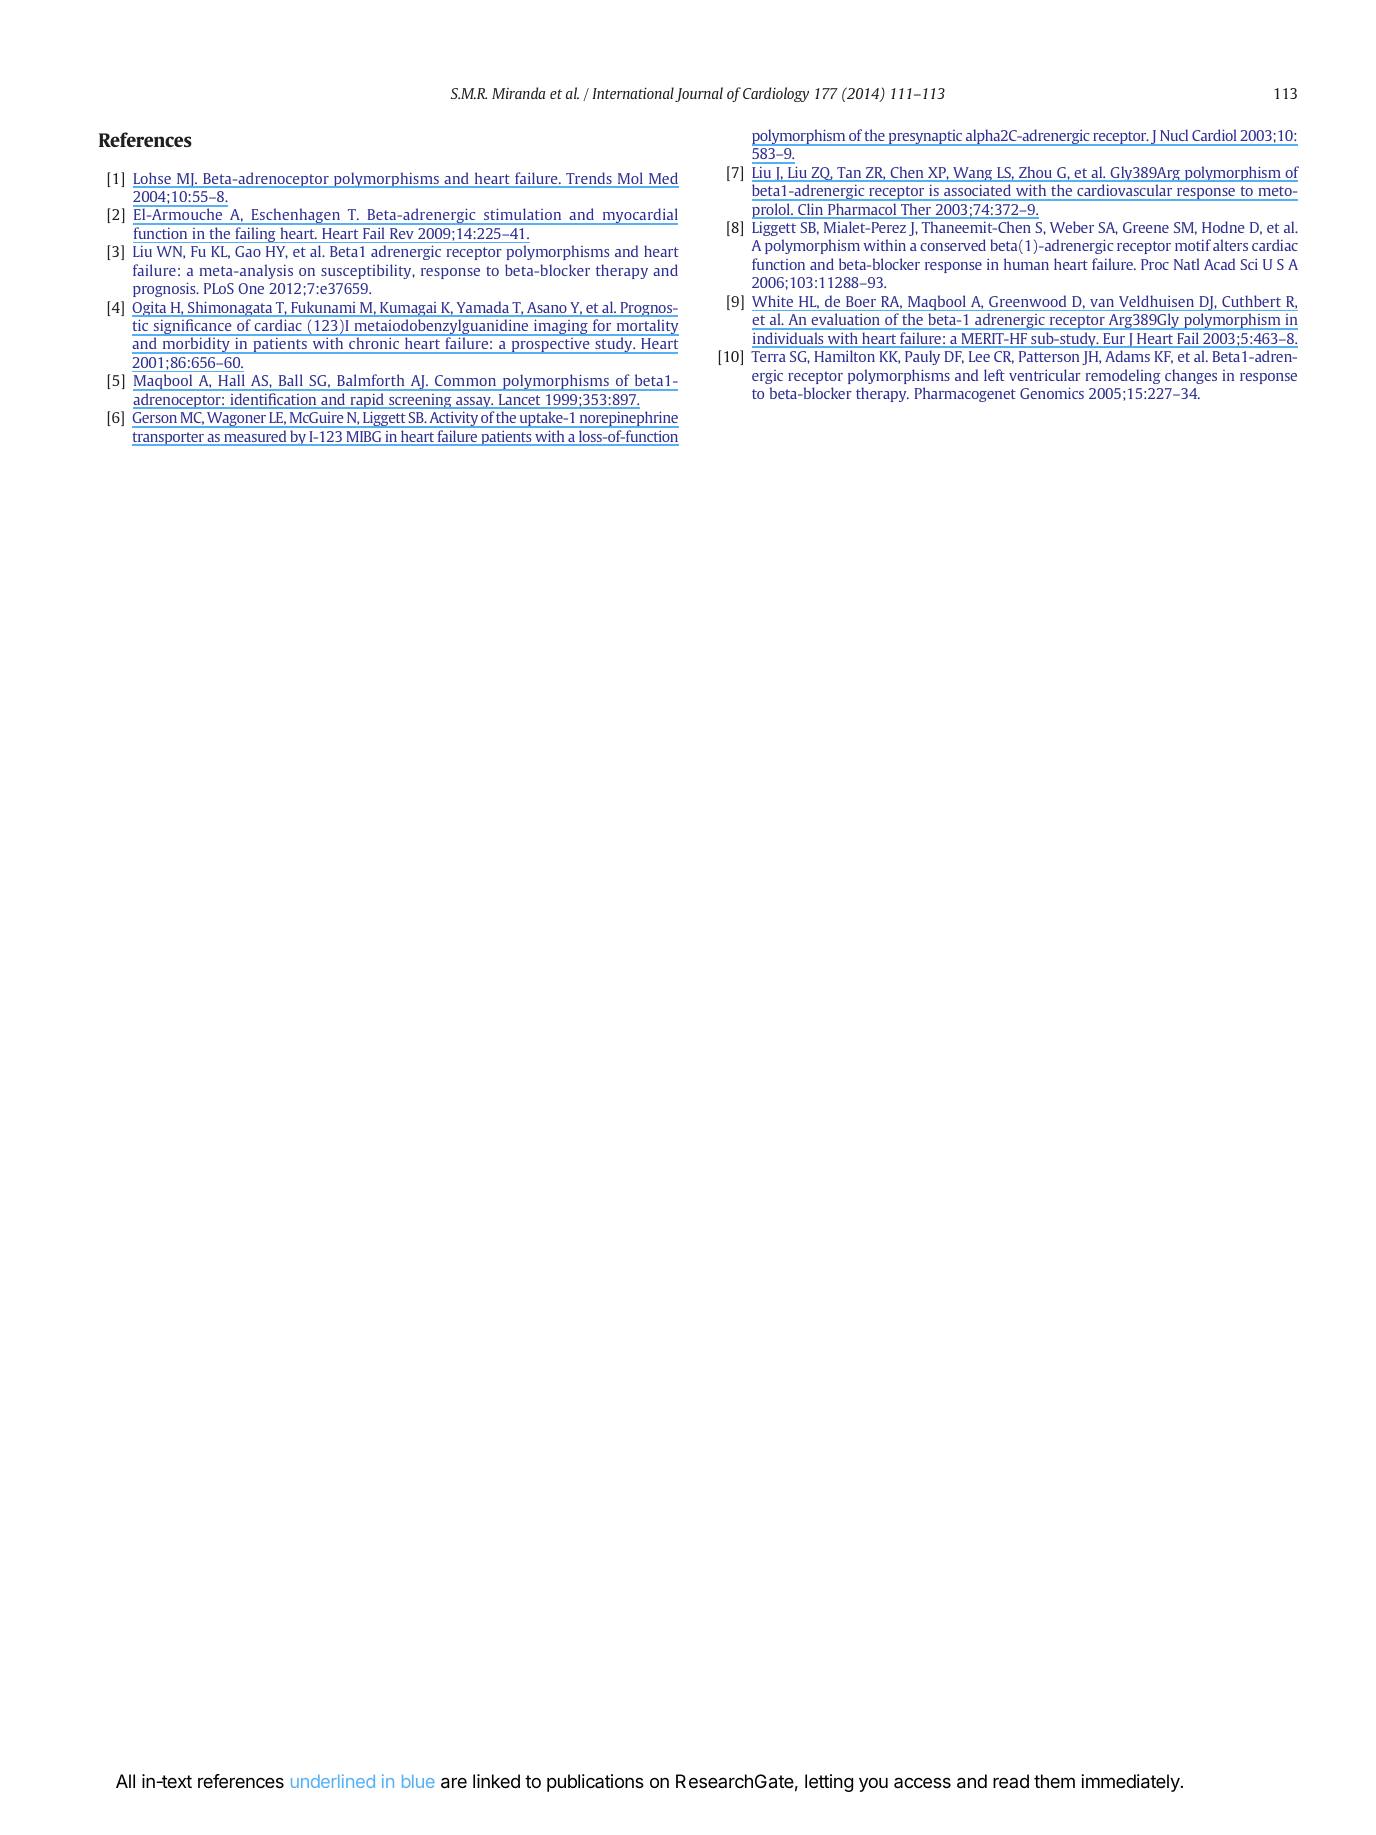 The height and width of the image is (1835, 1376). What do you see at coordinates (595, 1783) in the image?
I see `publications` at bounding box center [595, 1783].
